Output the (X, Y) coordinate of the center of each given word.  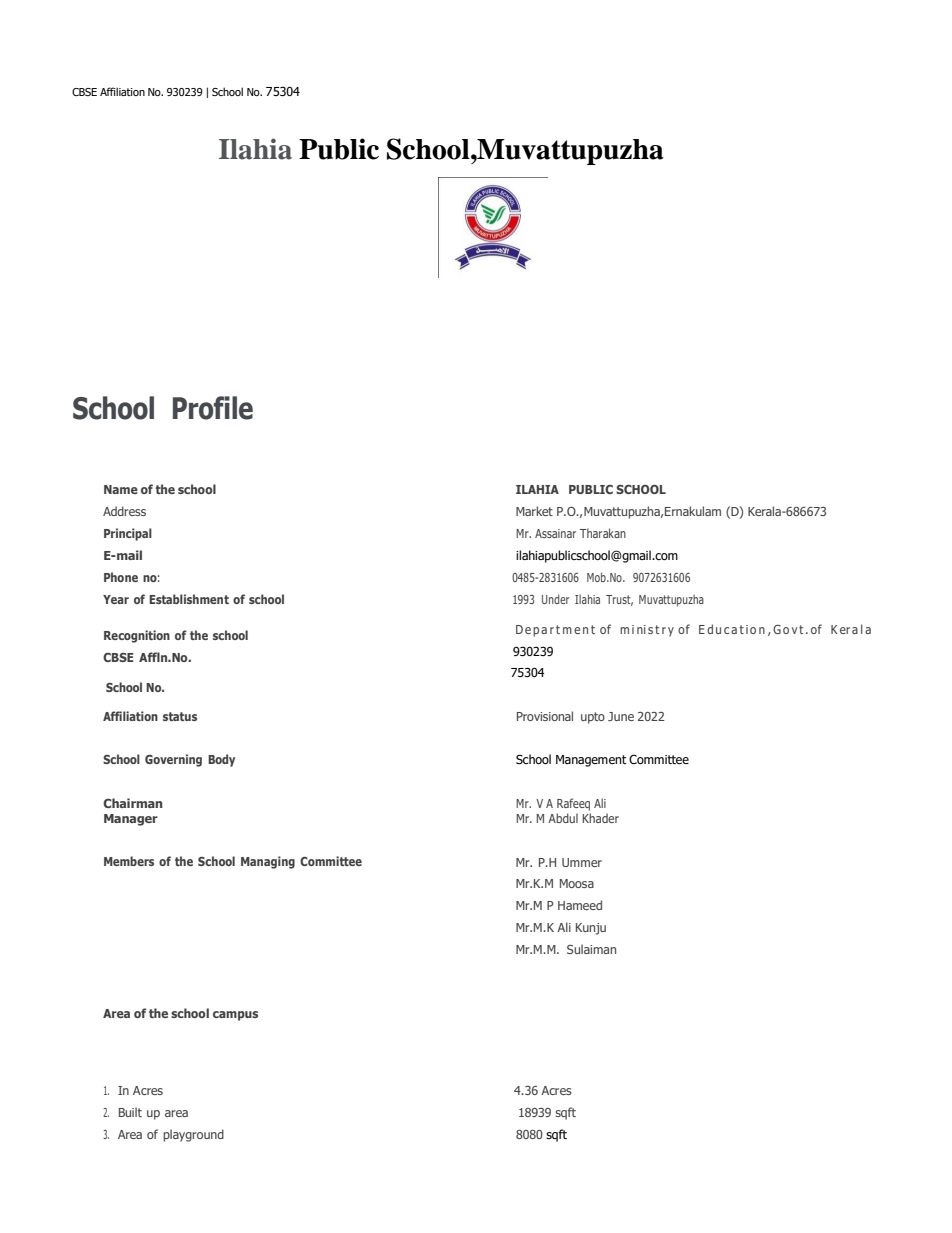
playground (193, 1135)
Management (591, 761)
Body (221, 760)
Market (534, 511)
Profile (213, 408)
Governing (173, 760)
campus (235, 1016)
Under (555, 599)
